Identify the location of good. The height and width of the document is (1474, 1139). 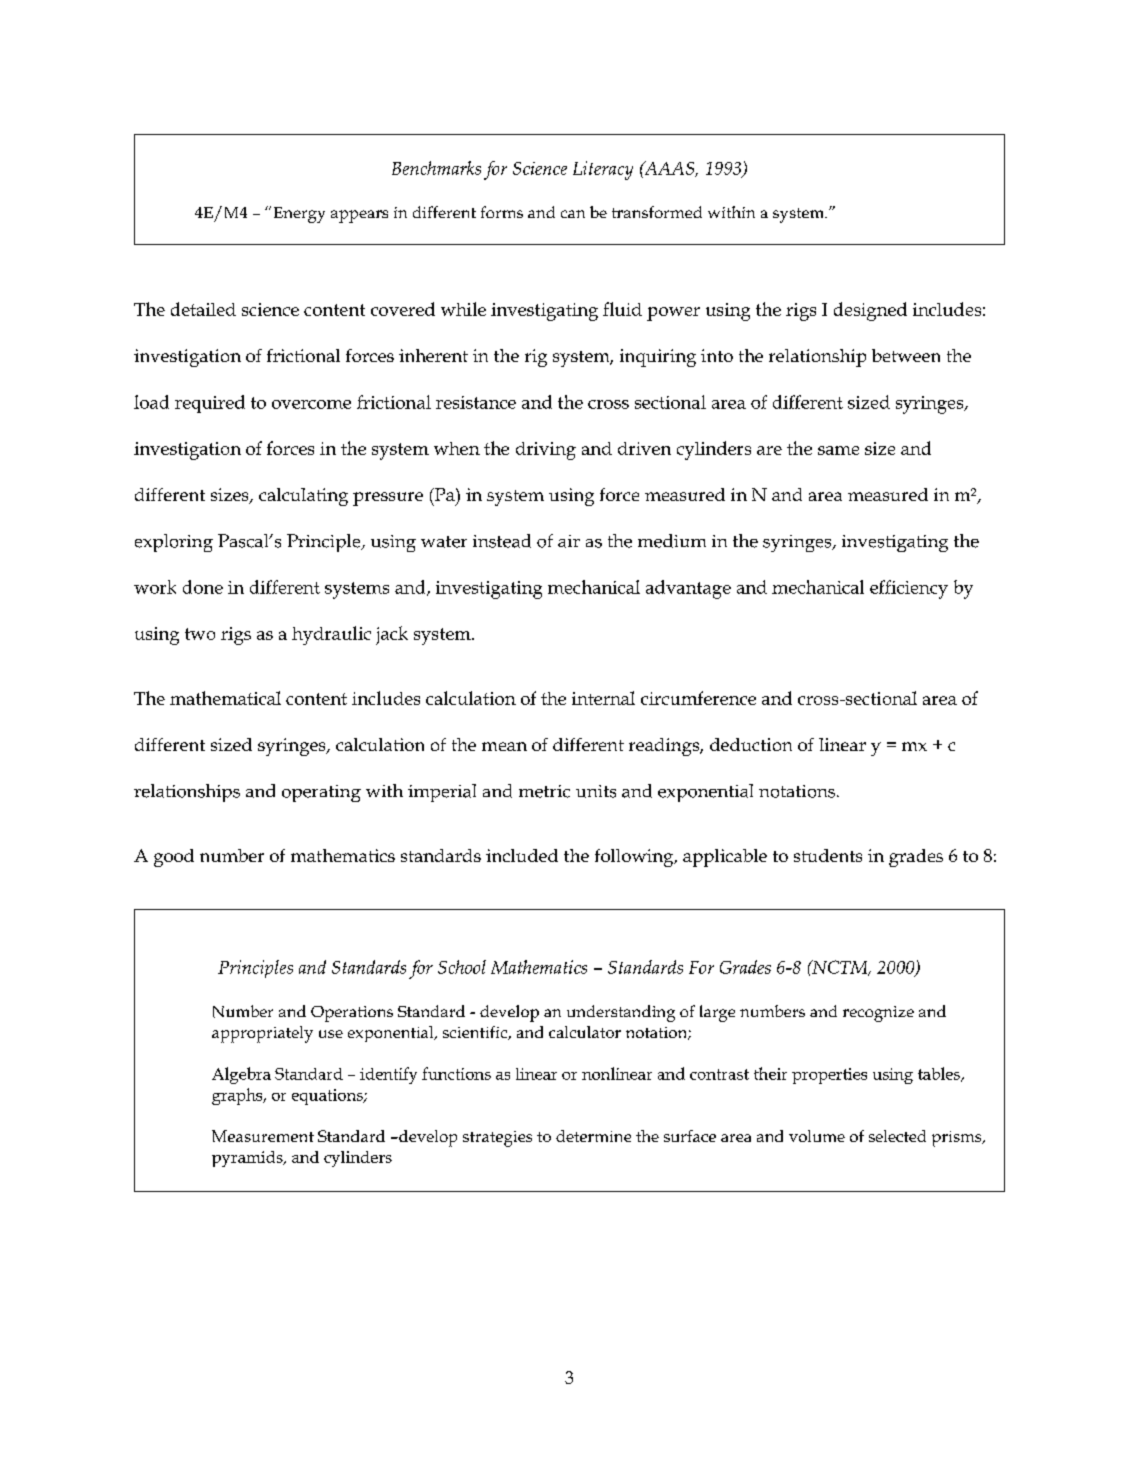
(174, 858).
